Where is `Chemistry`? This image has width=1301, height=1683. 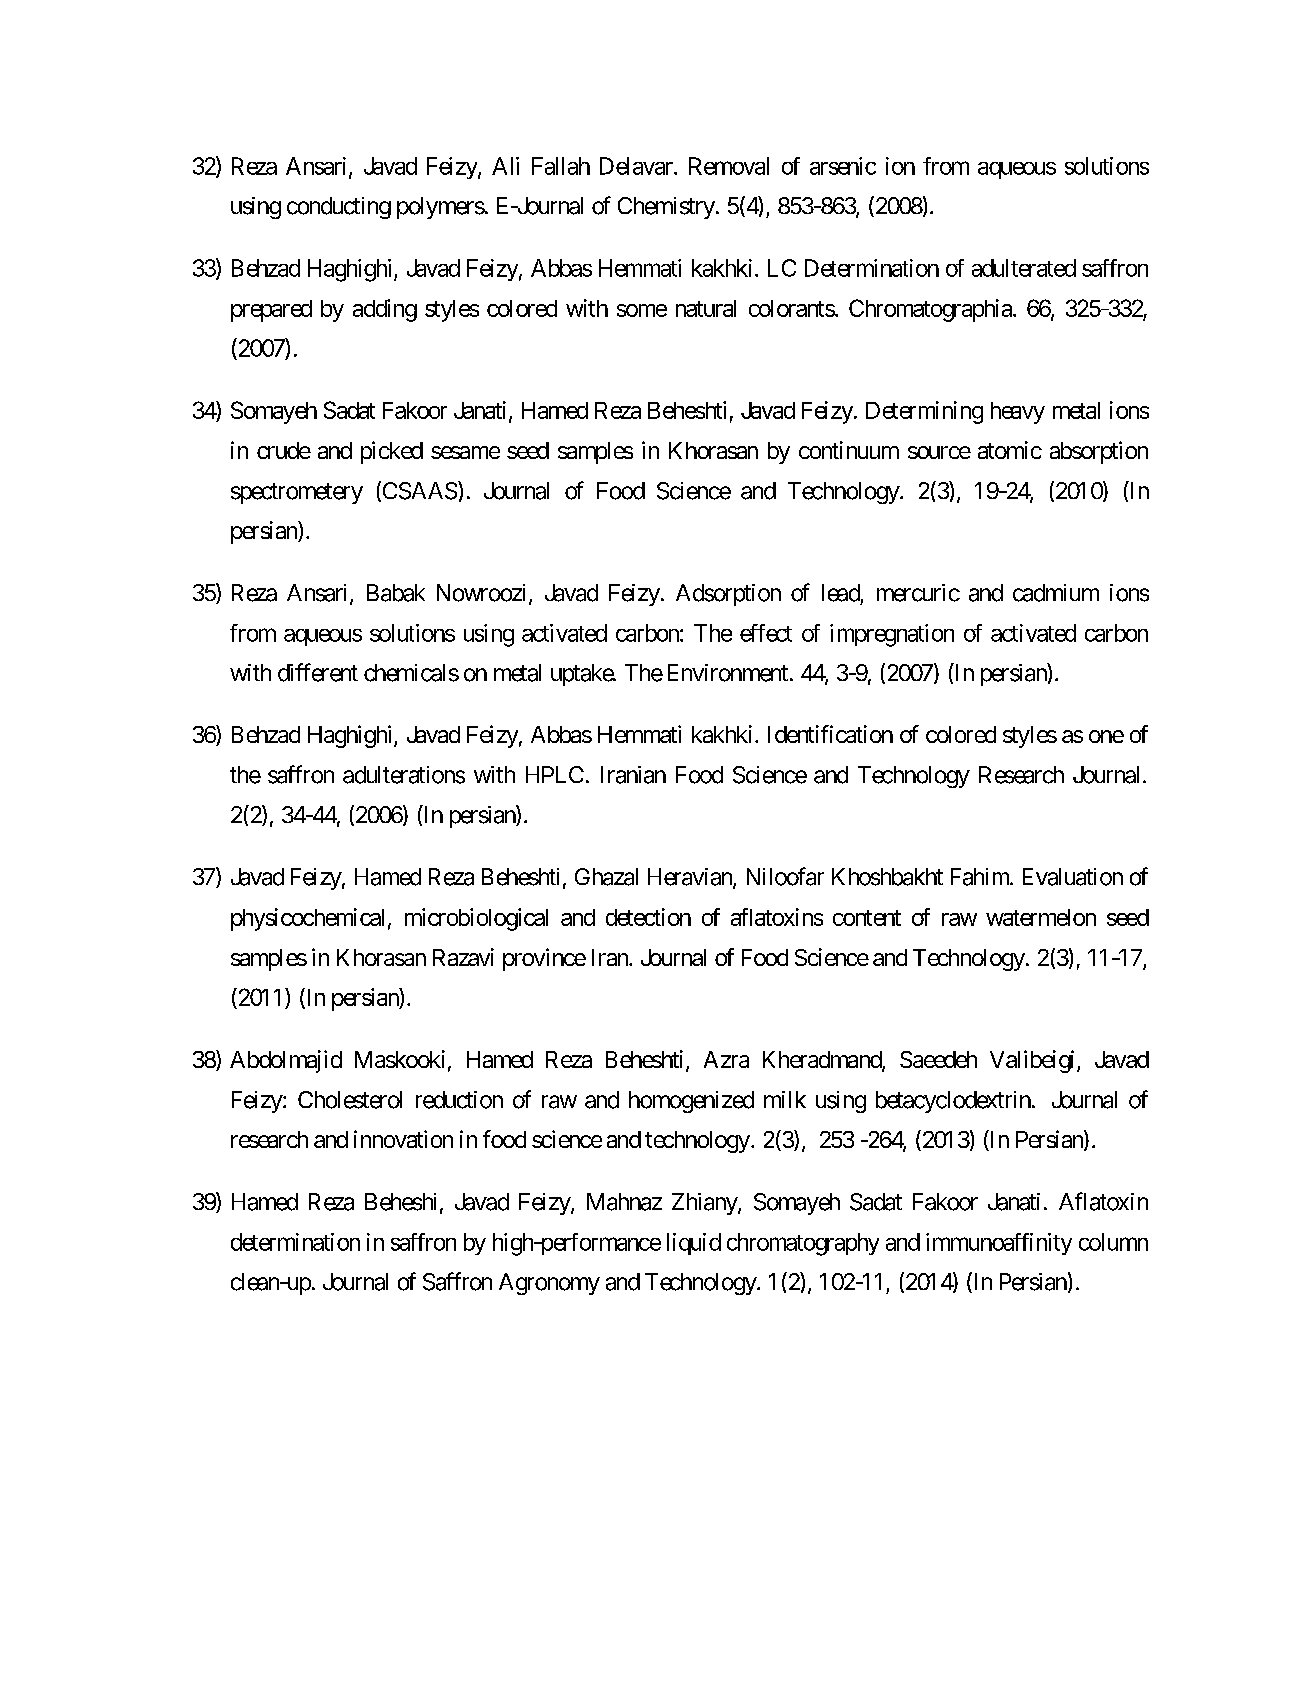 Chemistry is located at coordinates (666, 208).
